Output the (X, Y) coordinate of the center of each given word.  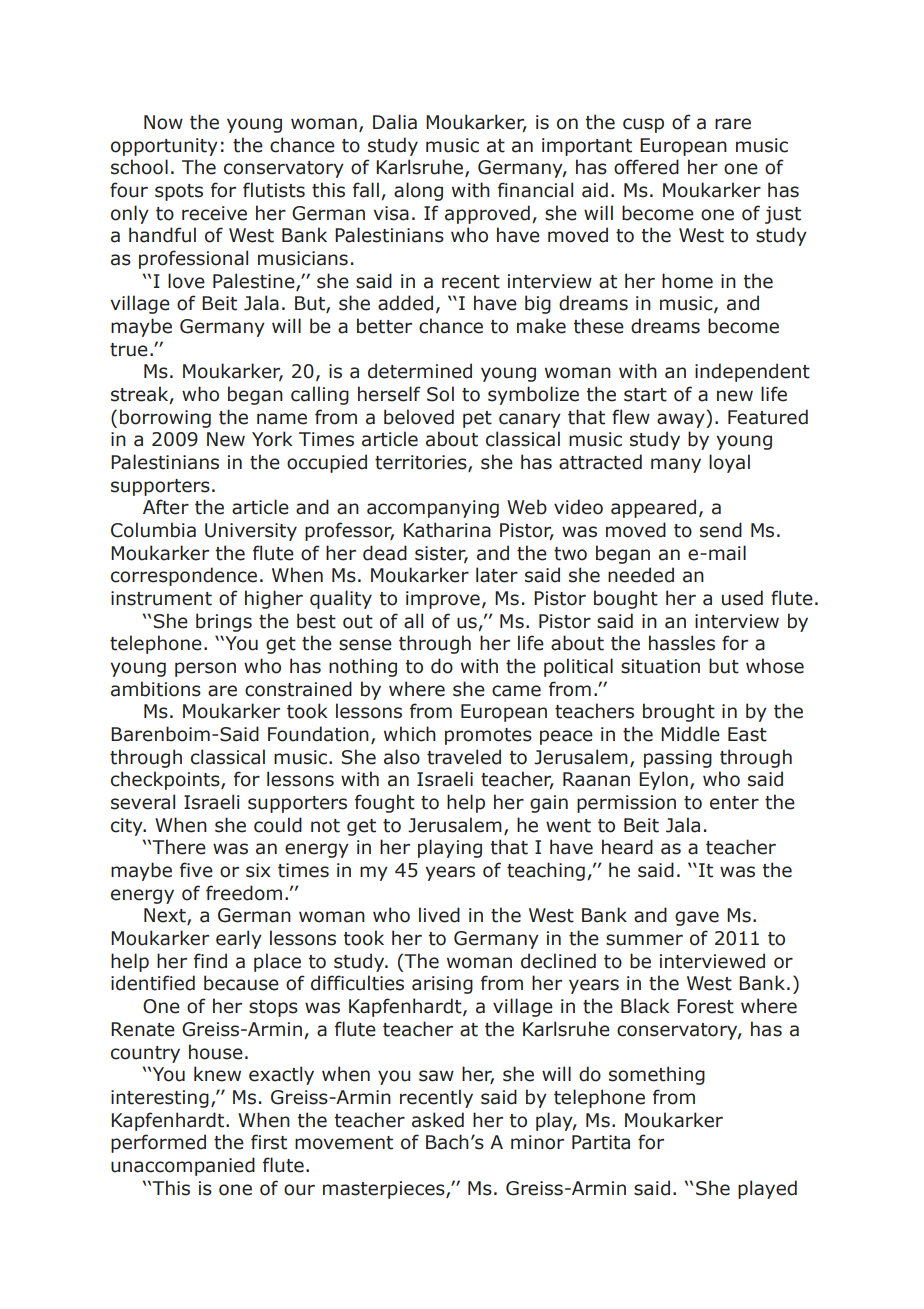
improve (443, 600)
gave (697, 918)
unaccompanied (183, 1166)
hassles (682, 643)
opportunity (164, 147)
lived (439, 915)
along (418, 191)
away (682, 420)
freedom (244, 893)
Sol (440, 394)
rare (733, 124)
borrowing (165, 418)
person (205, 669)
